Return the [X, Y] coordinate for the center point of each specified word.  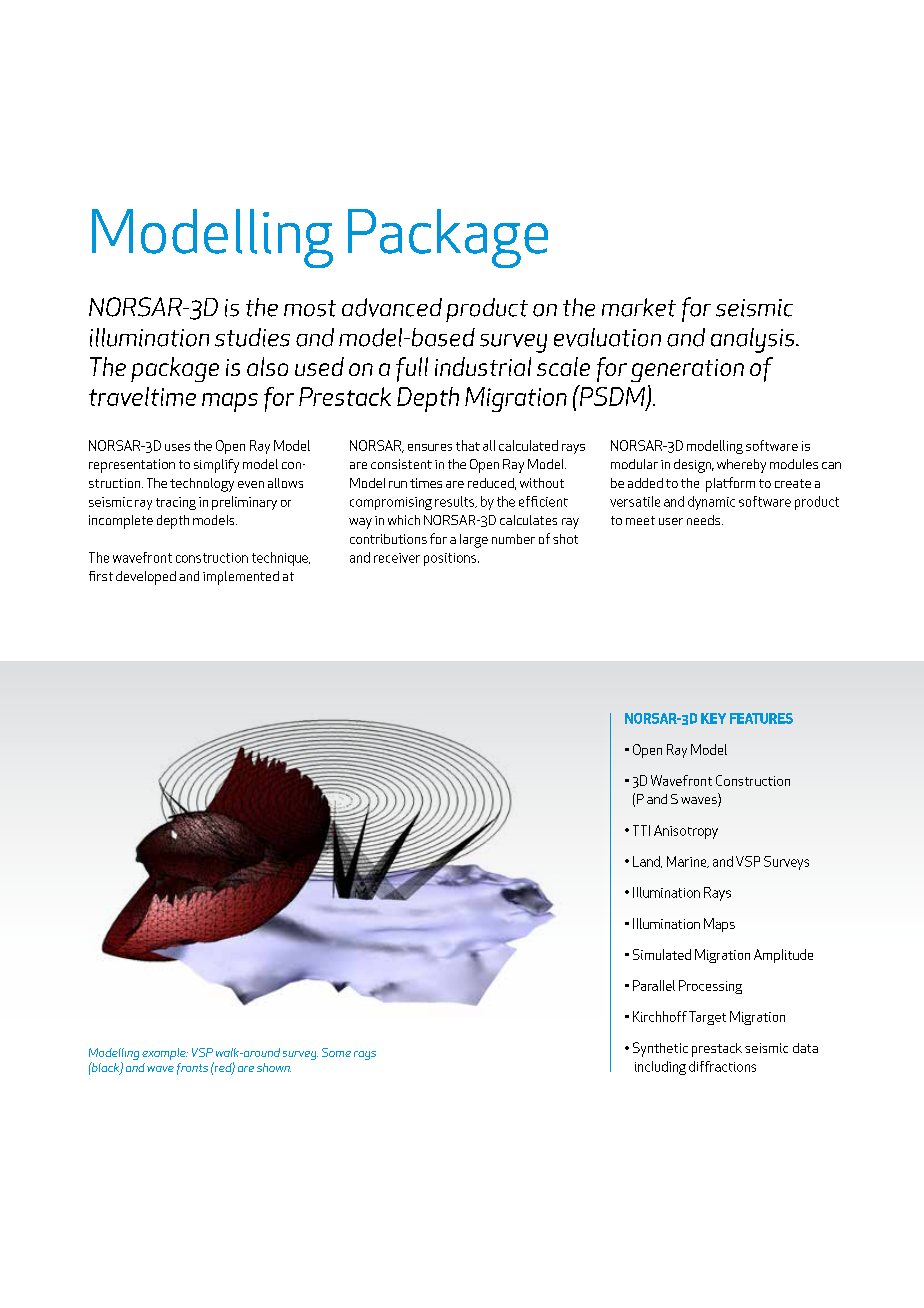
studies [252, 337]
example [165, 1054]
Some [336, 1052]
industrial [483, 366]
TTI [641, 830]
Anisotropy [686, 832]
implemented [241, 578]
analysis [754, 340]
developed [146, 578]
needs [705, 520]
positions [451, 559]
